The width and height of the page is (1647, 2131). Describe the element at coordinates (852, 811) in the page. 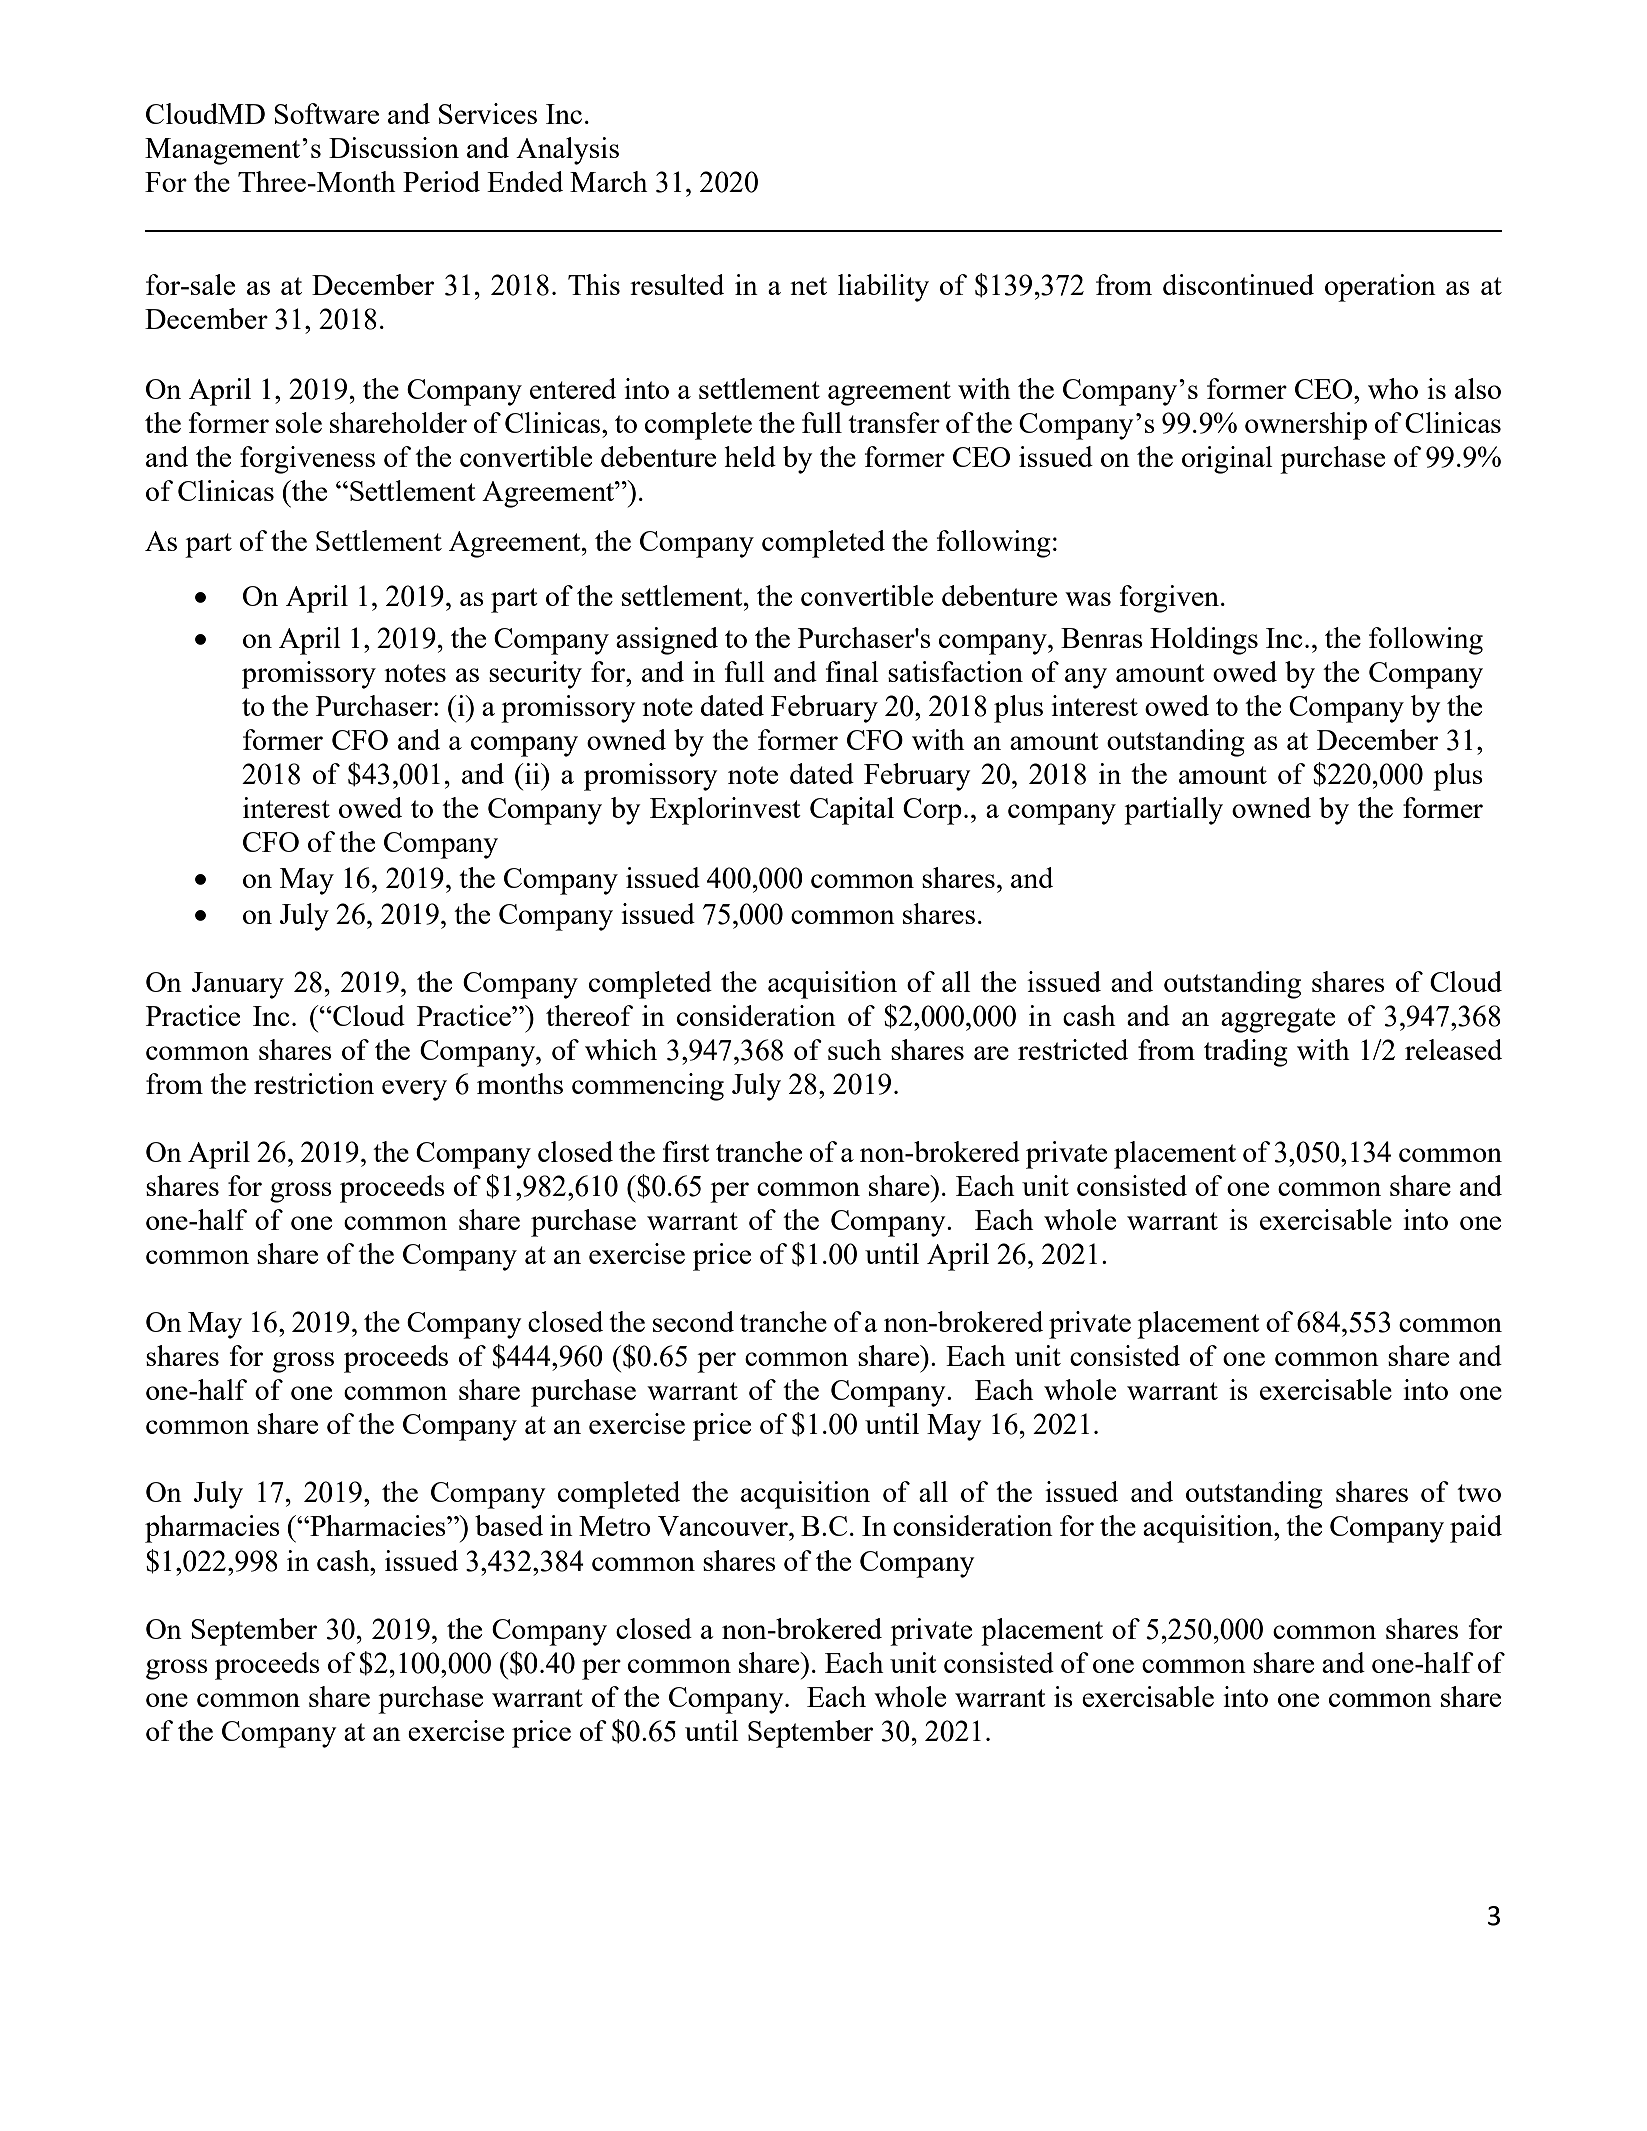

I see `Capital` at that location.
